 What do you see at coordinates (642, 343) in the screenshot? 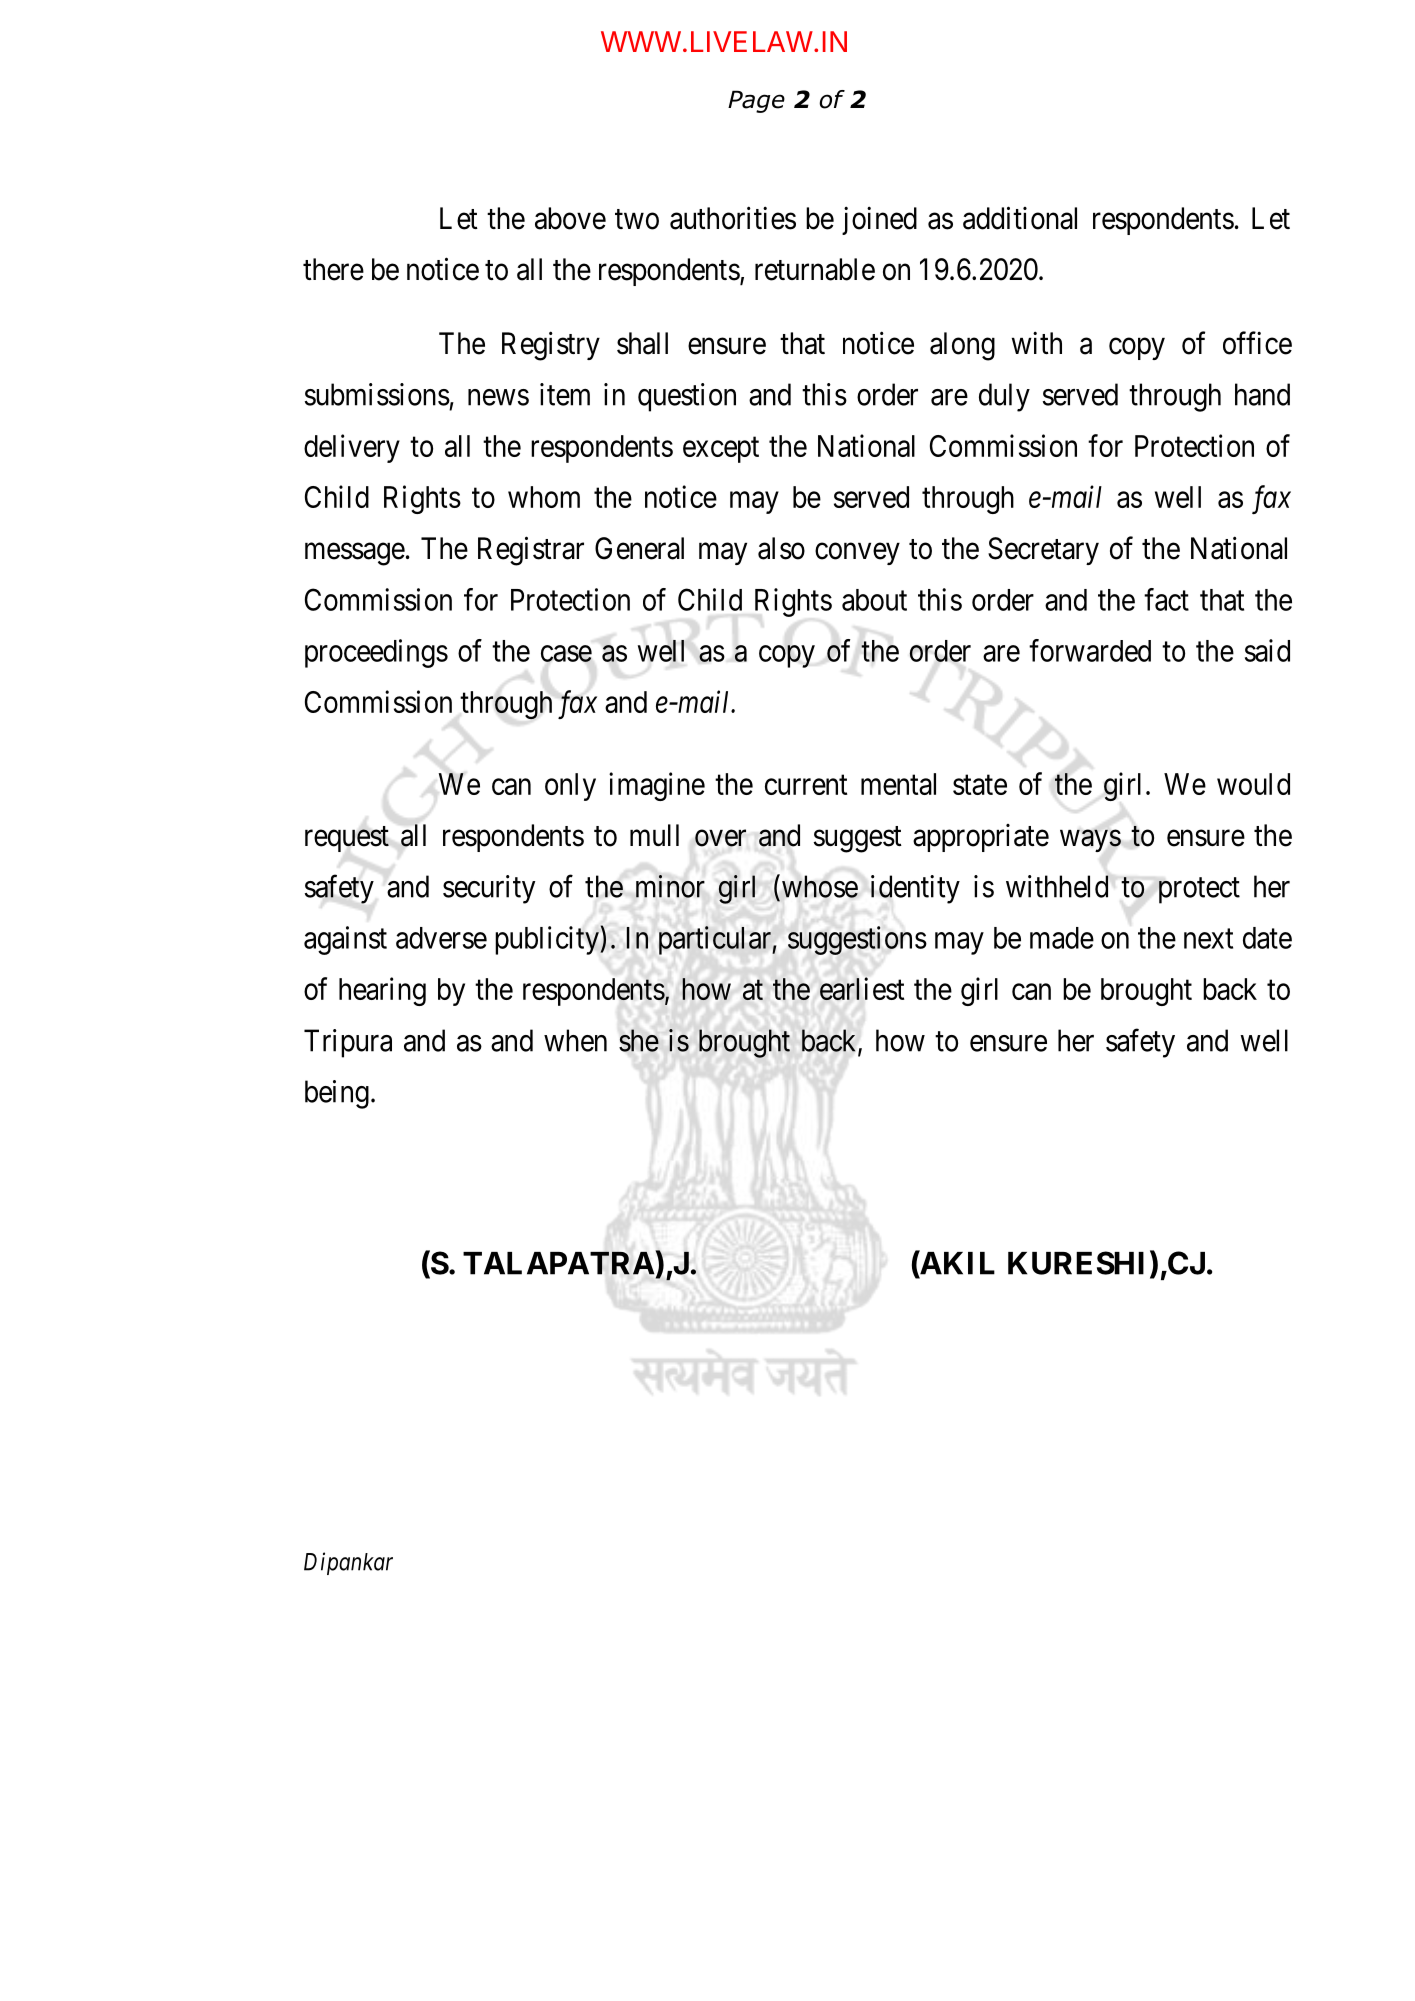
I see `shall` at bounding box center [642, 343].
